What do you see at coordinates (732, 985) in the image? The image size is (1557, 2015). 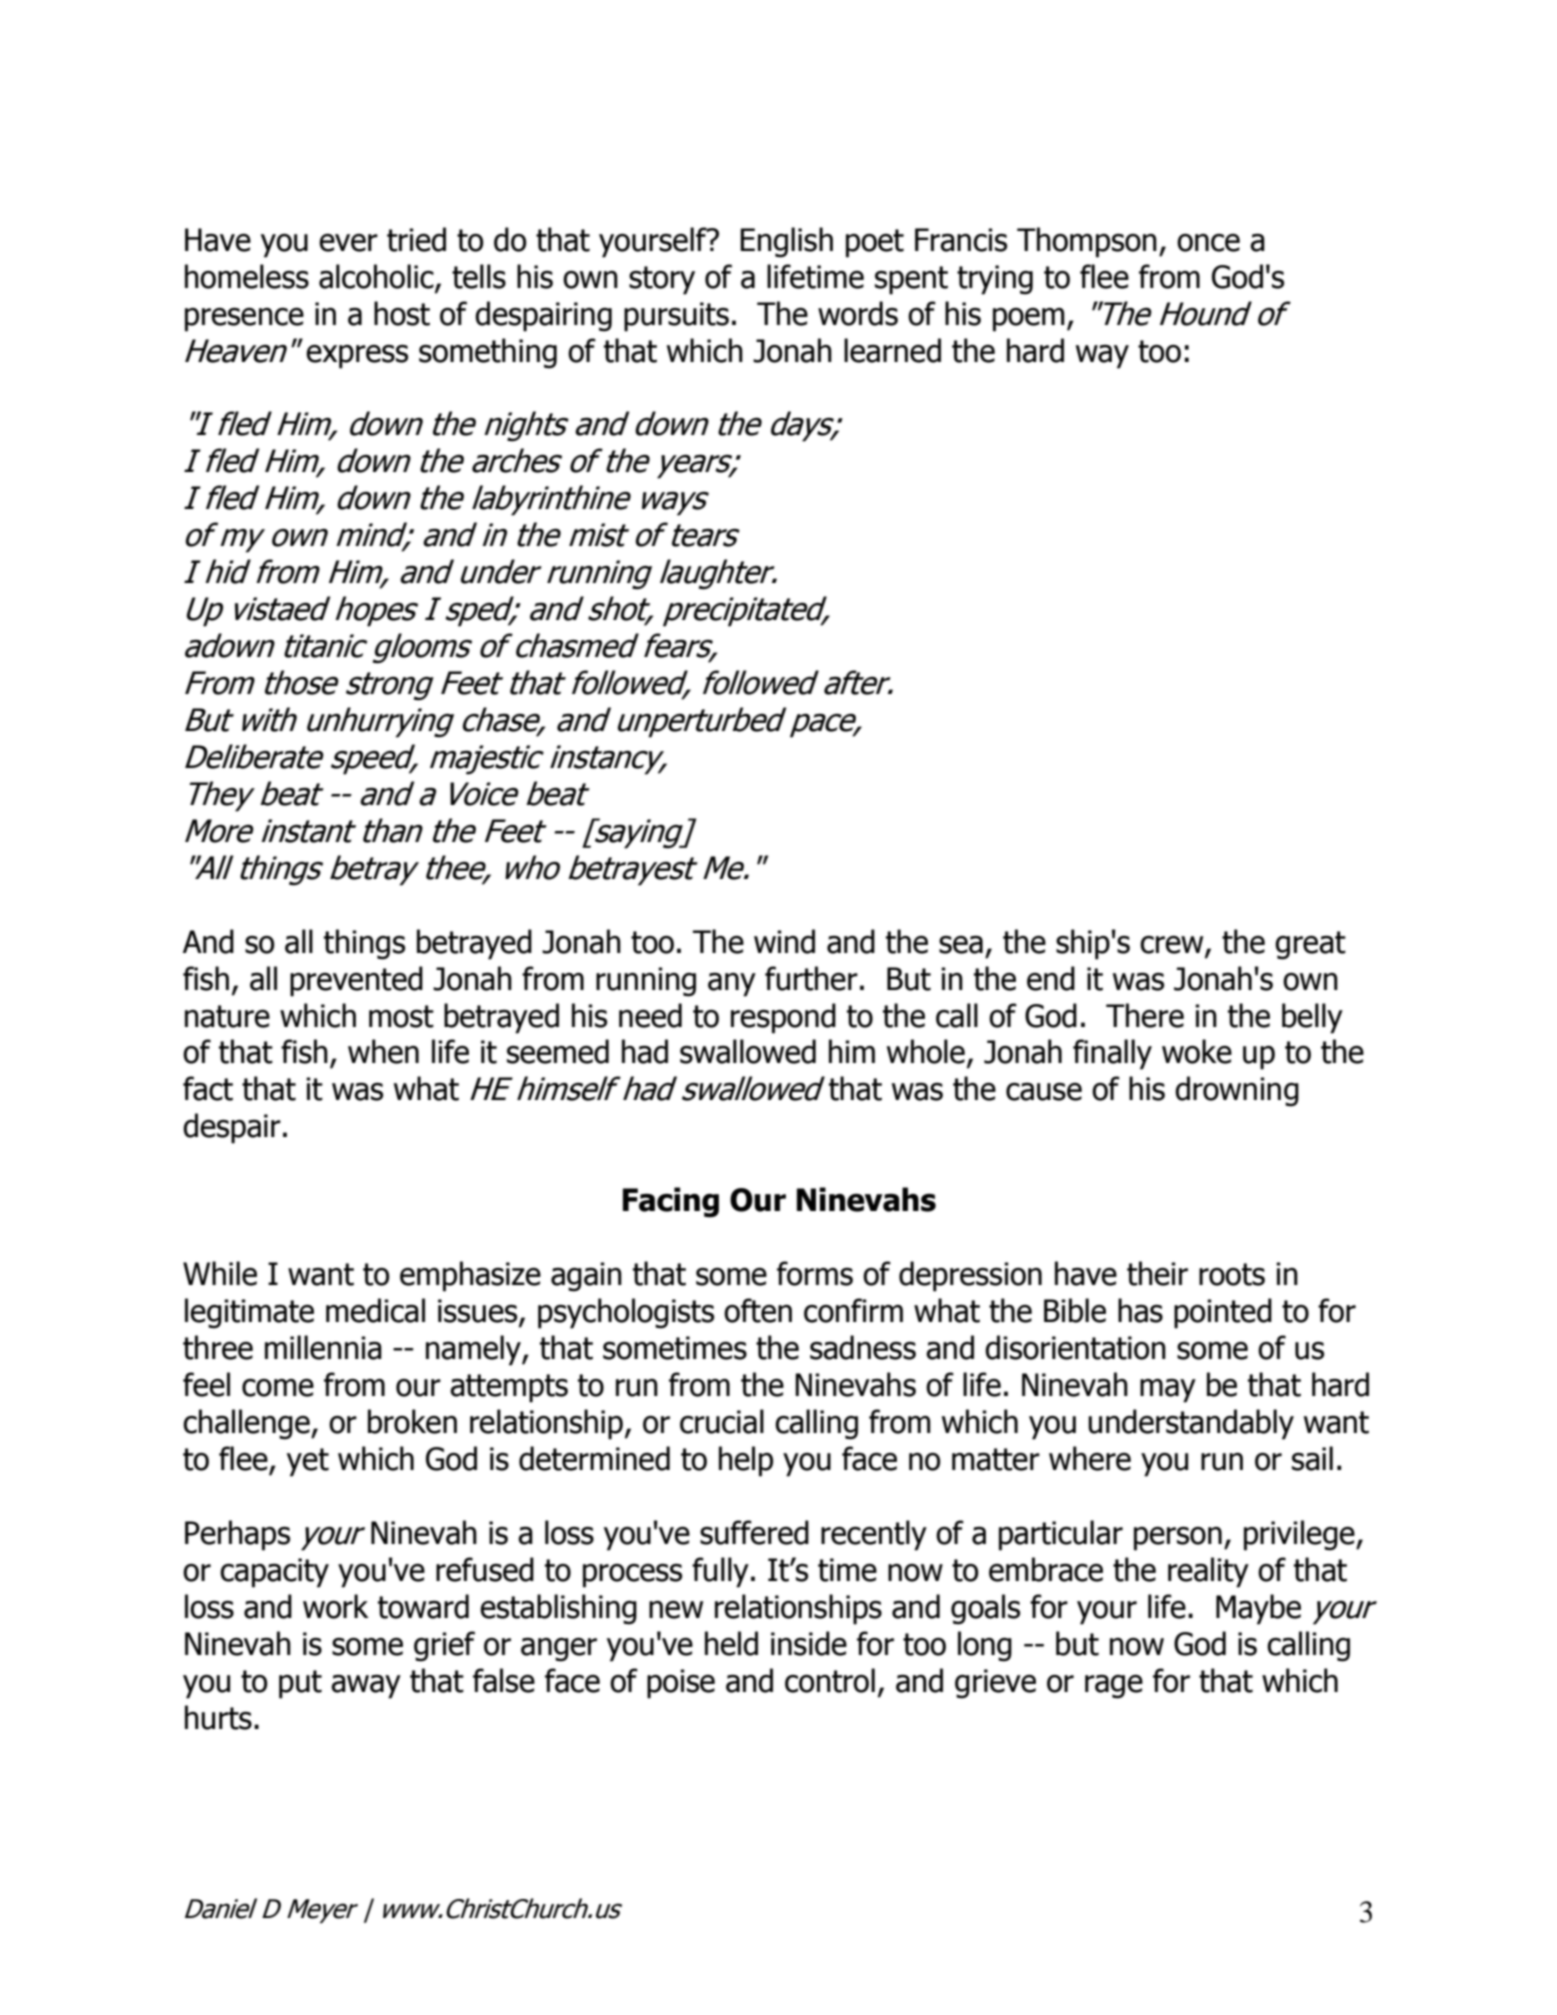 I see `any` at bounding box center [732, 985].
